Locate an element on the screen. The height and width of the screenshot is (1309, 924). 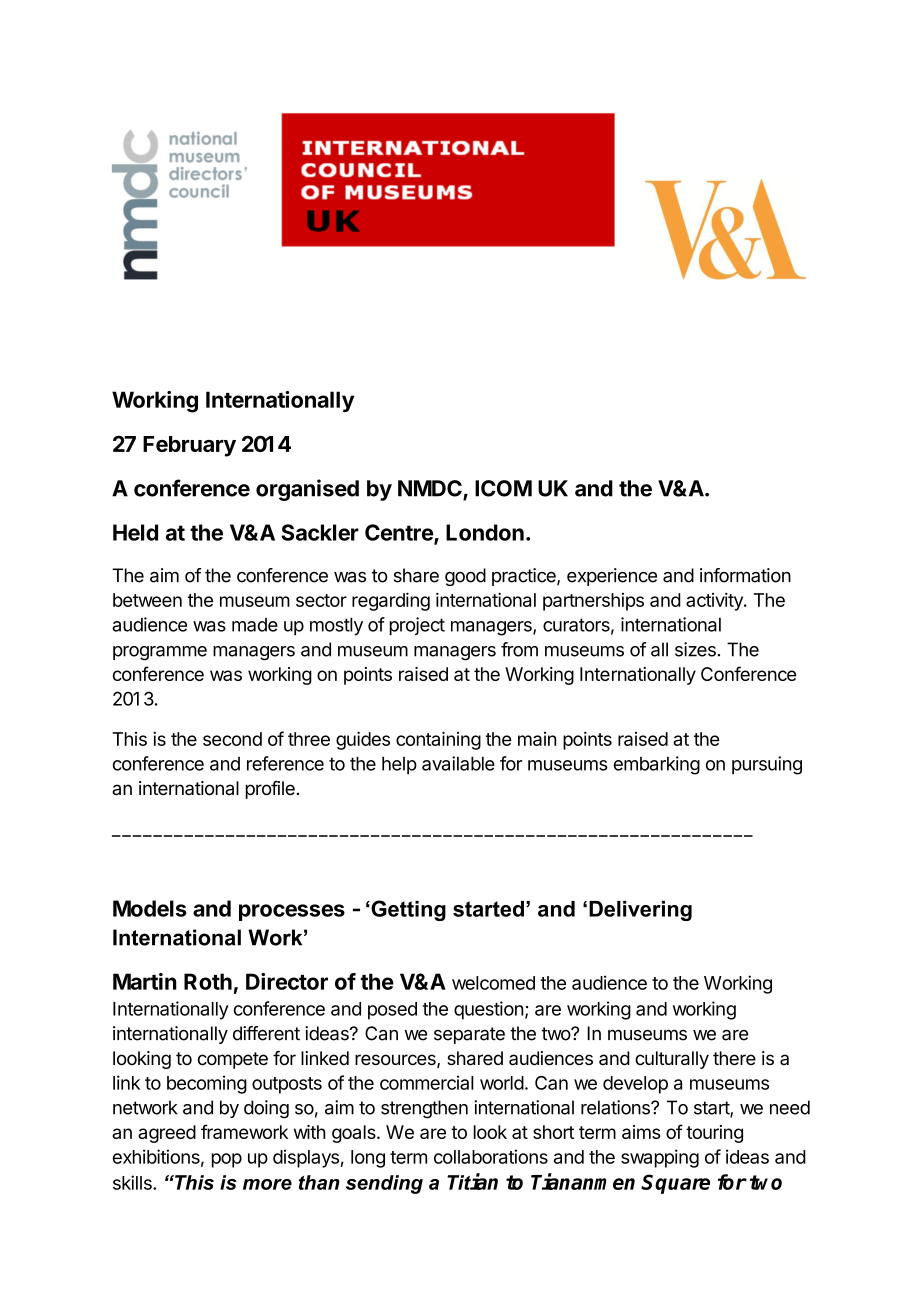
pop is located at coordinates (227, 1160).
